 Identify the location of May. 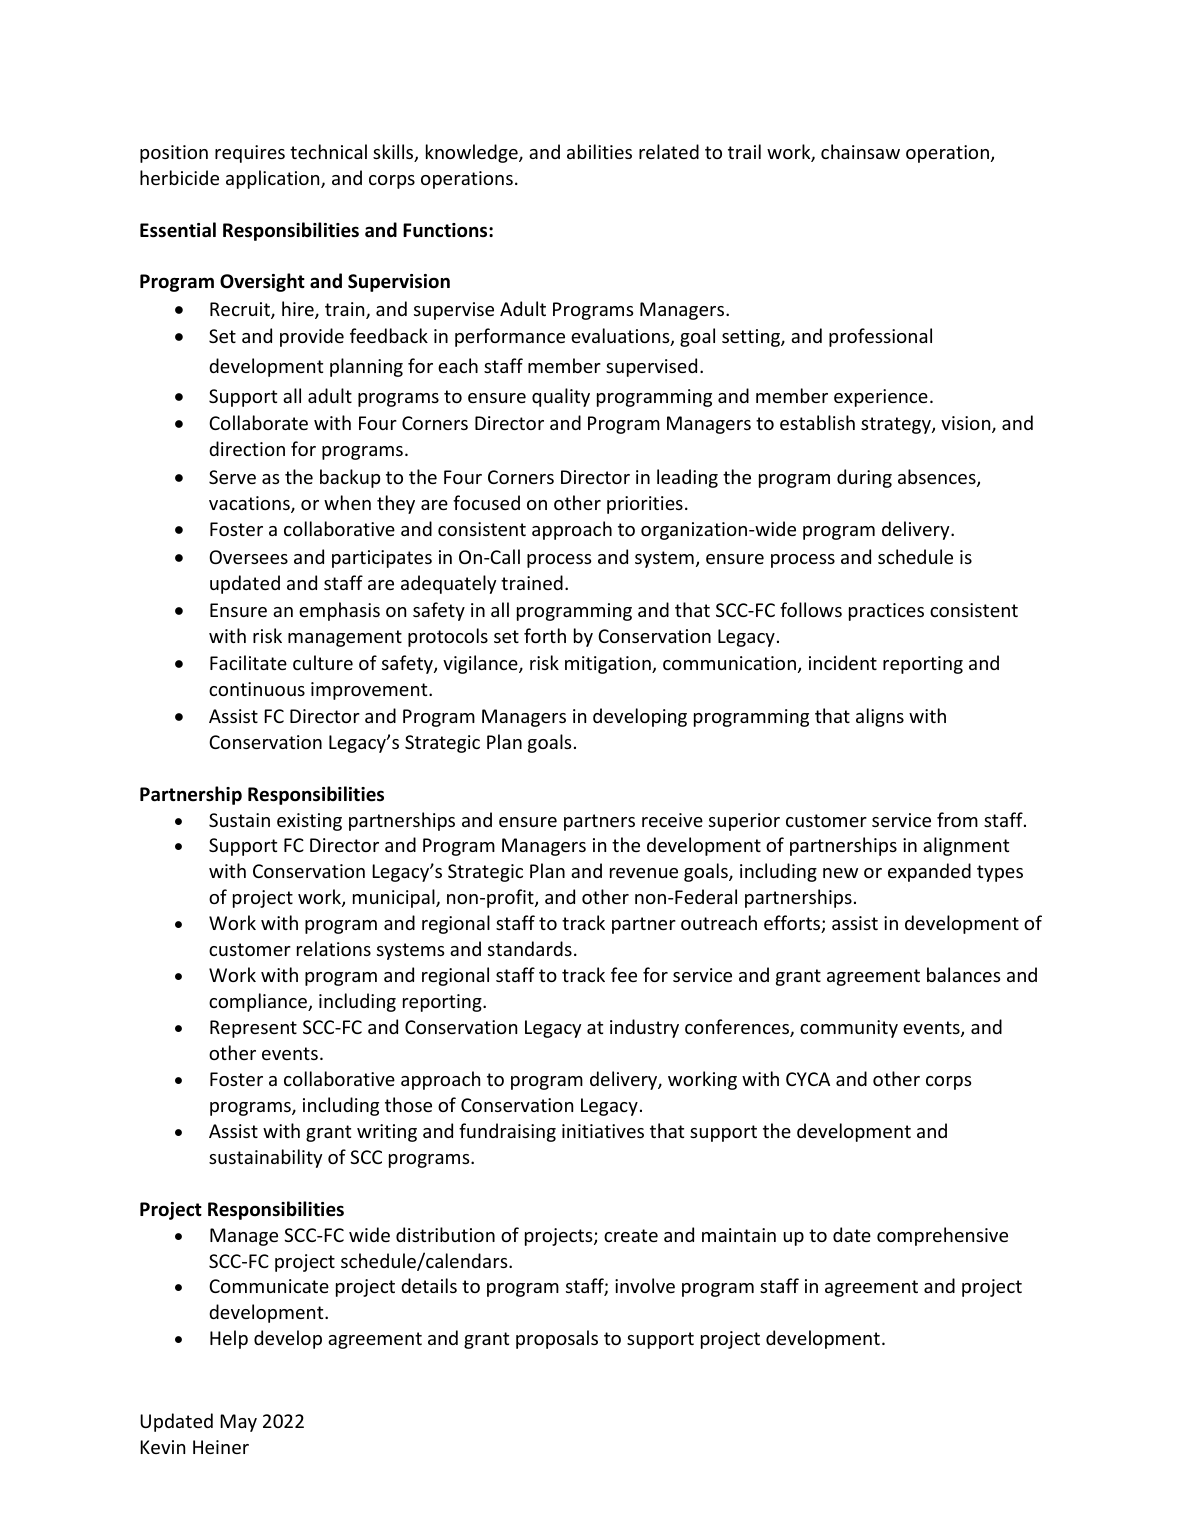
(238, 1423).
